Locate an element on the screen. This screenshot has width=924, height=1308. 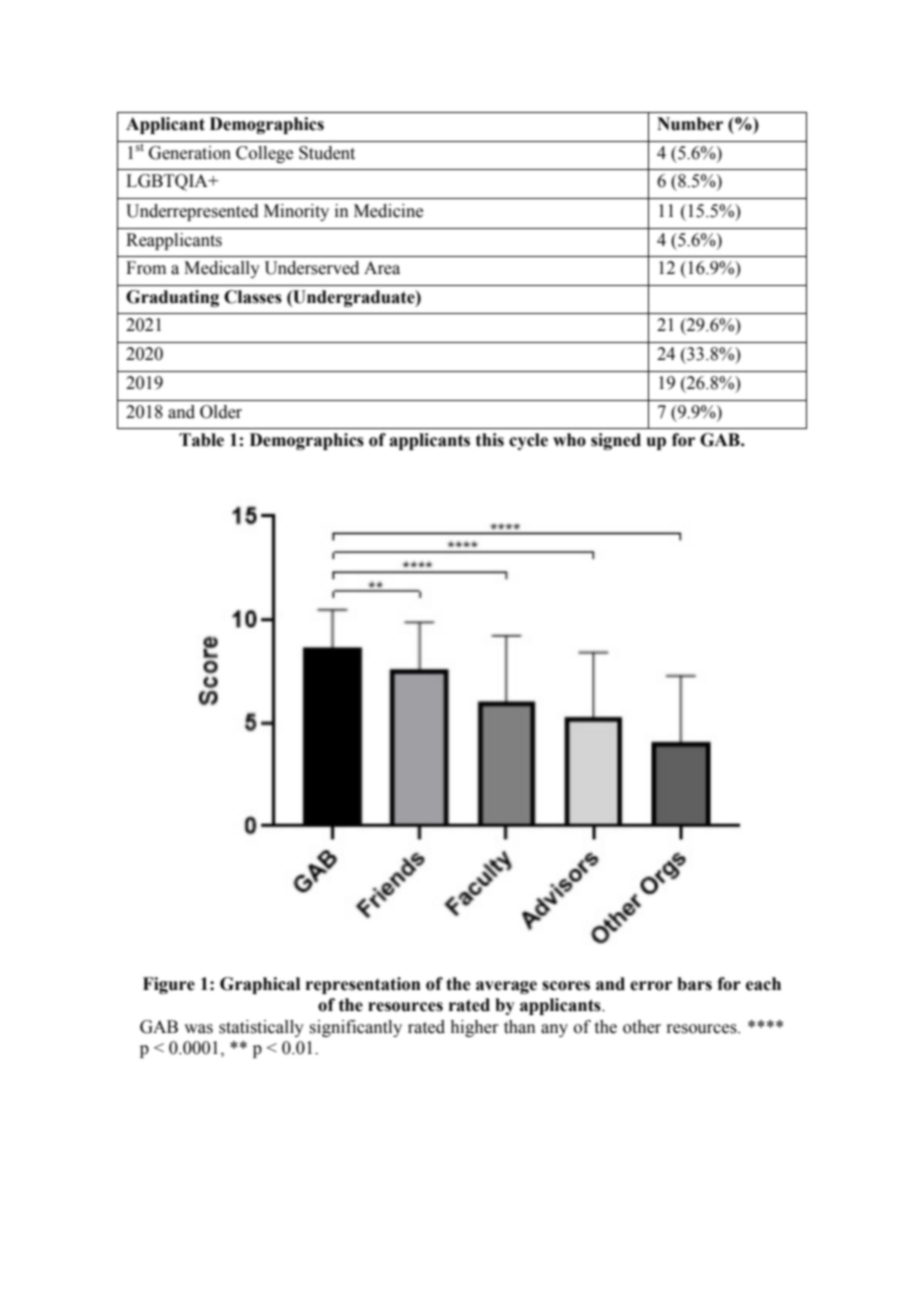
was is located at coordinates (198, 1029).
